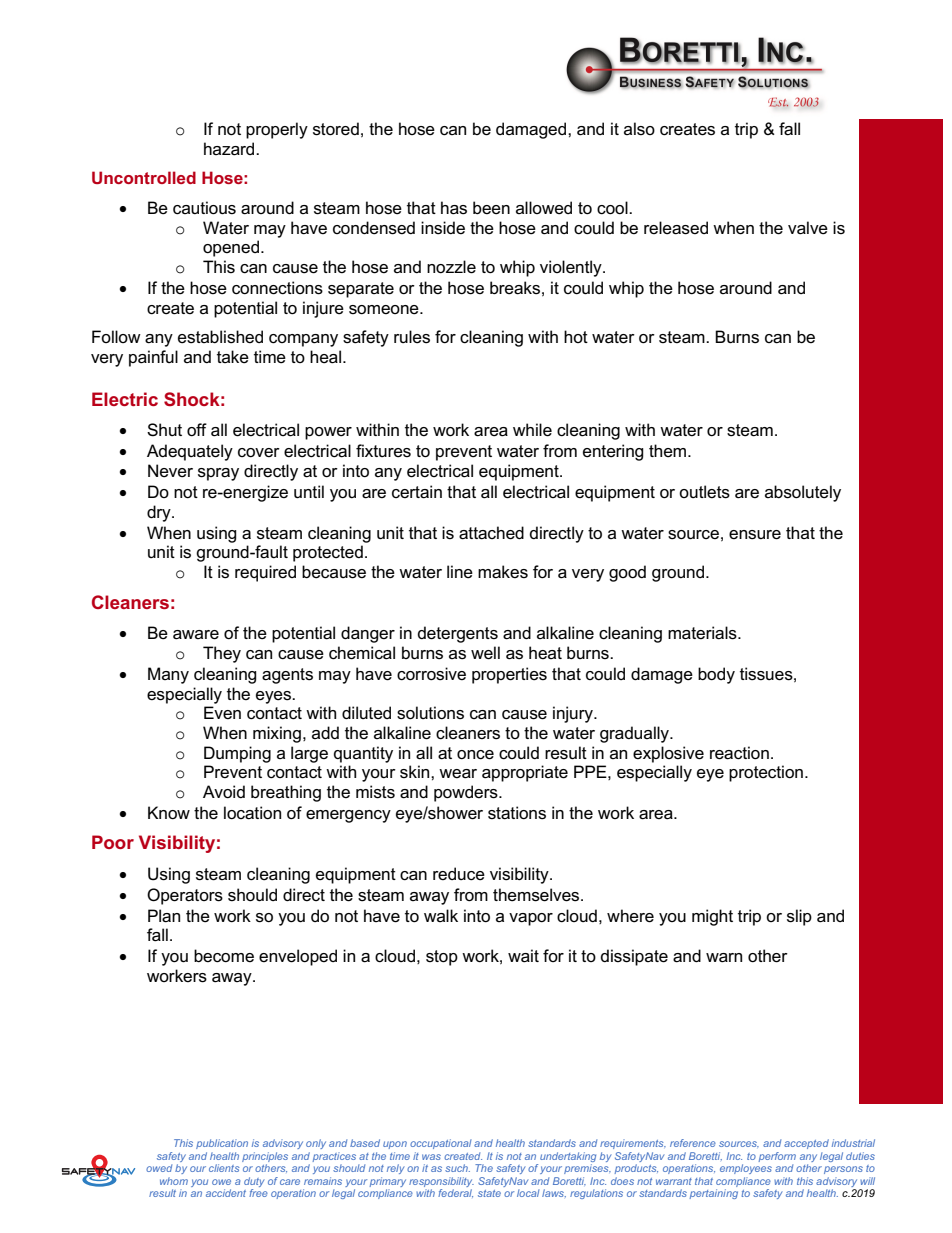 This screenshot has width=952, height=1233. I want to click on take, so click(233, 357).
